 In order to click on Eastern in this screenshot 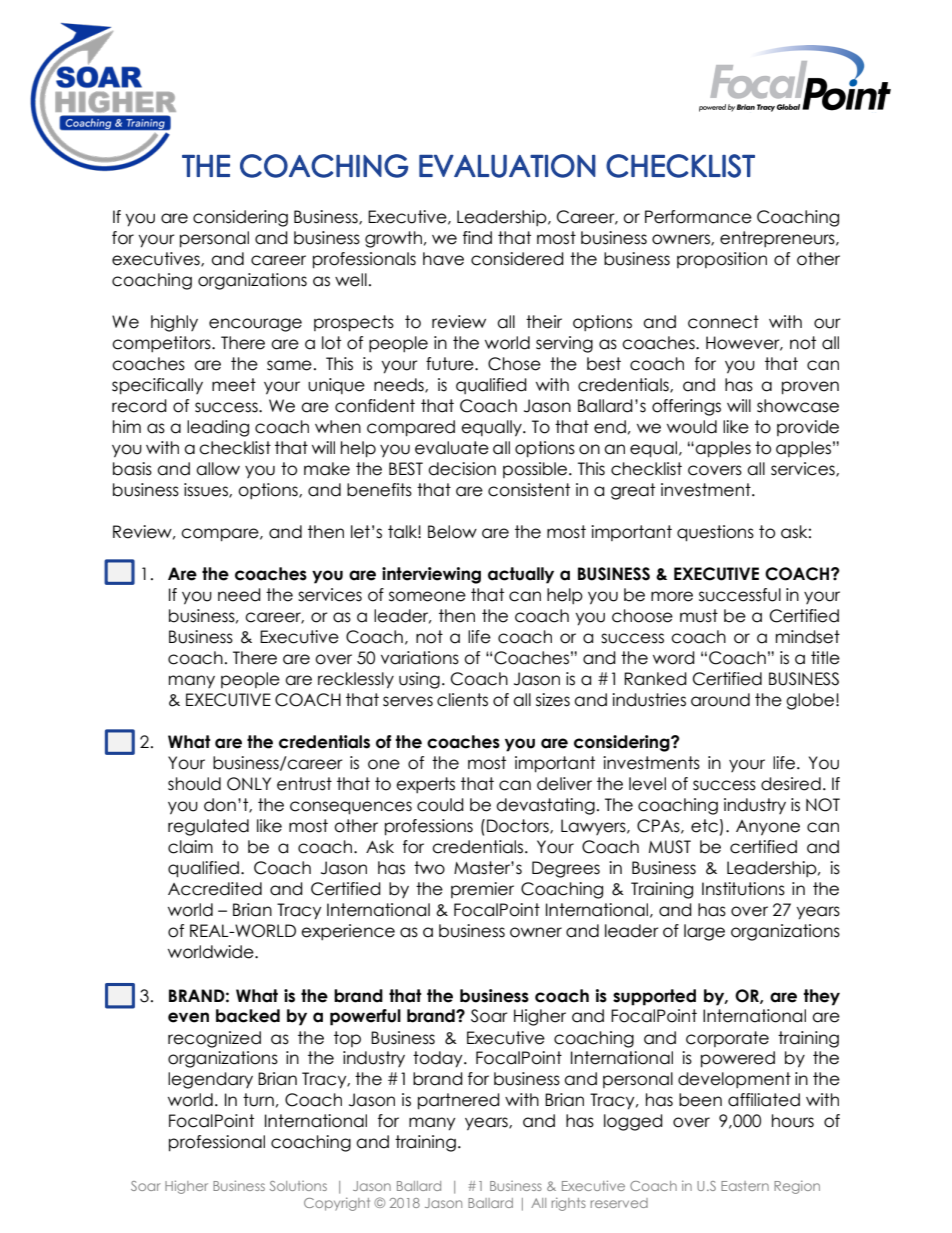, I will do `click(745, 1186)`.
